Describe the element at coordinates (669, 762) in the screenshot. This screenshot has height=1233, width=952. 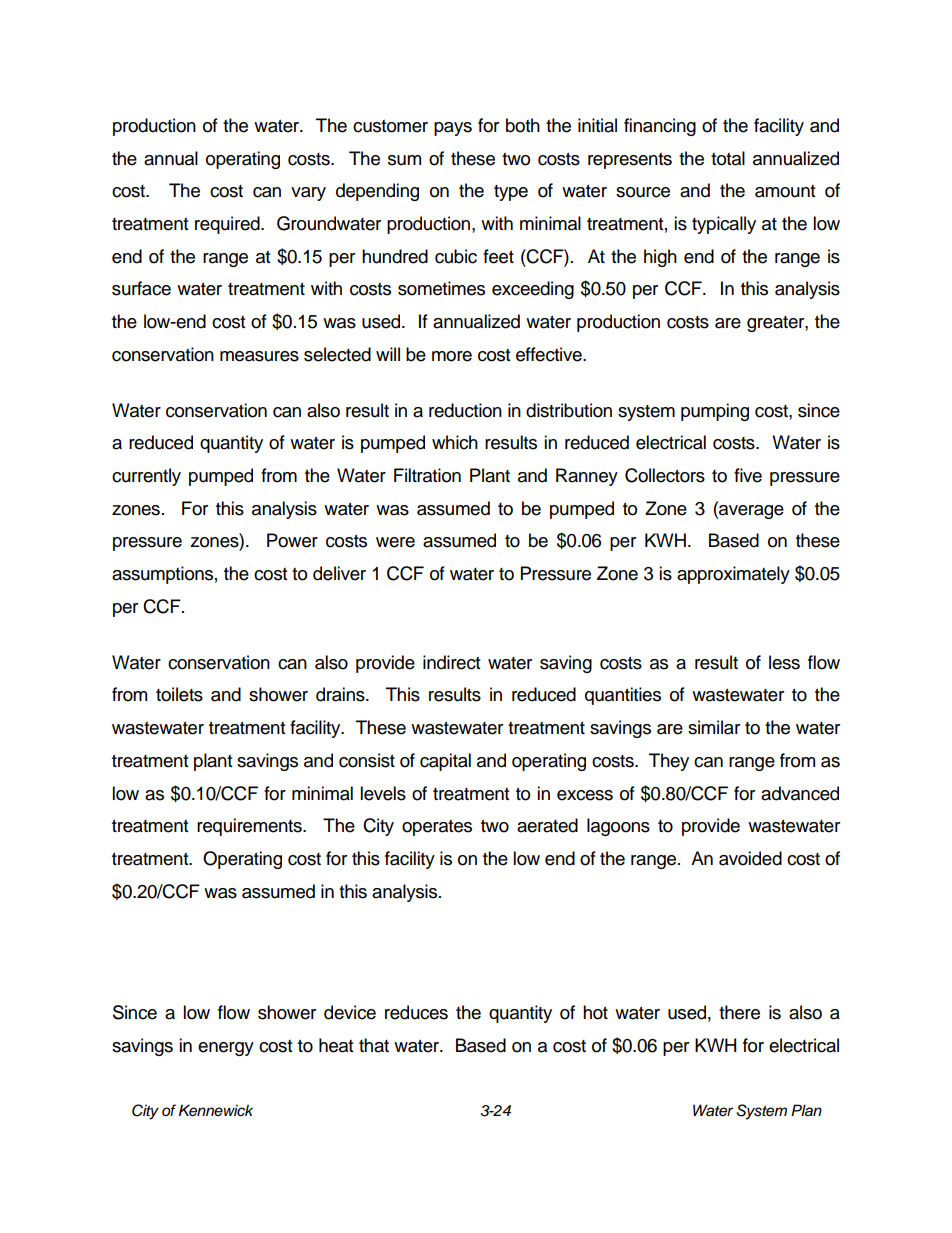
I see `They` at that location.
